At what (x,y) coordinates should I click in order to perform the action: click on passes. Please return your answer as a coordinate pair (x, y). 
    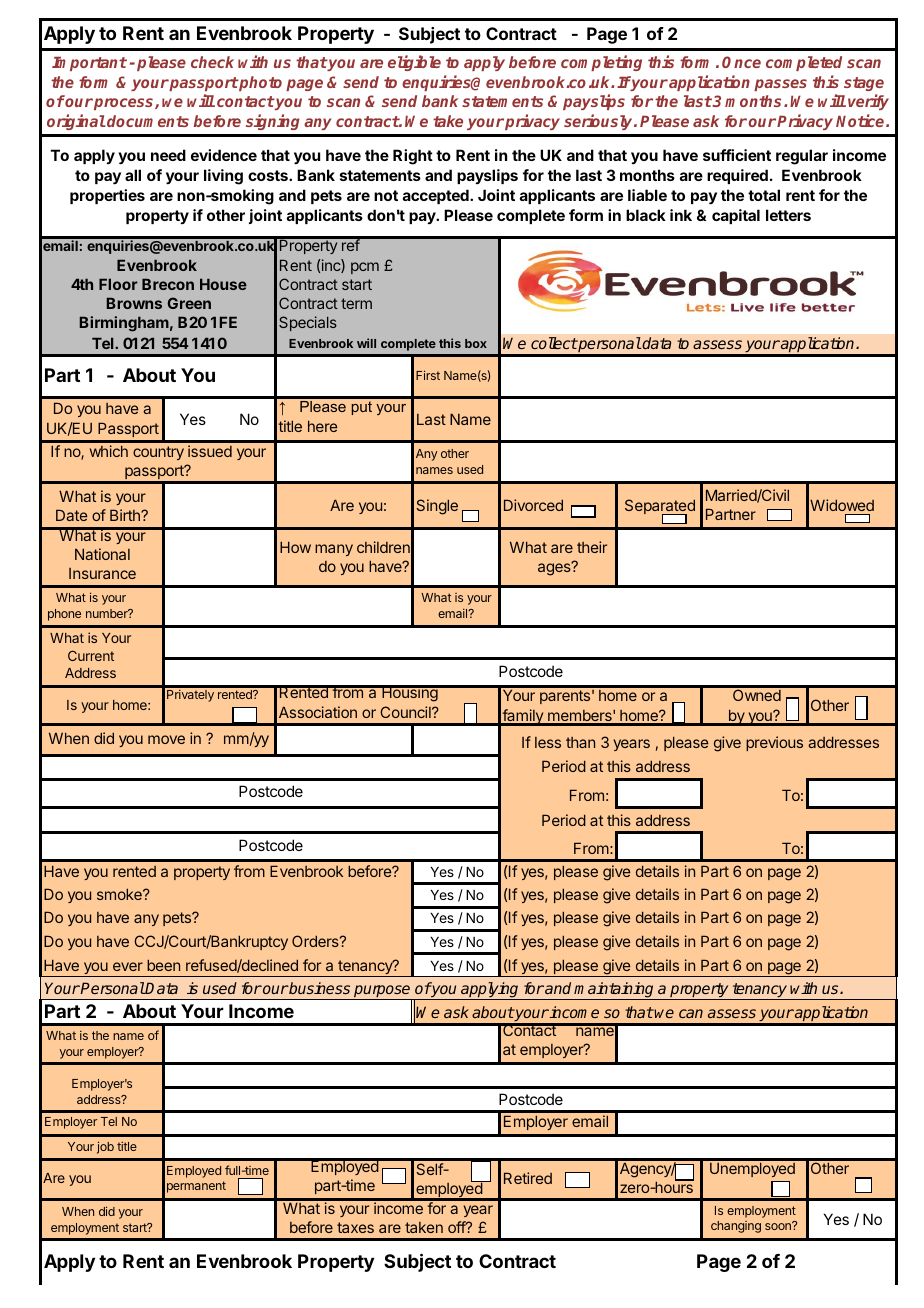
    Looking at the image, I should click on (780, 85).
